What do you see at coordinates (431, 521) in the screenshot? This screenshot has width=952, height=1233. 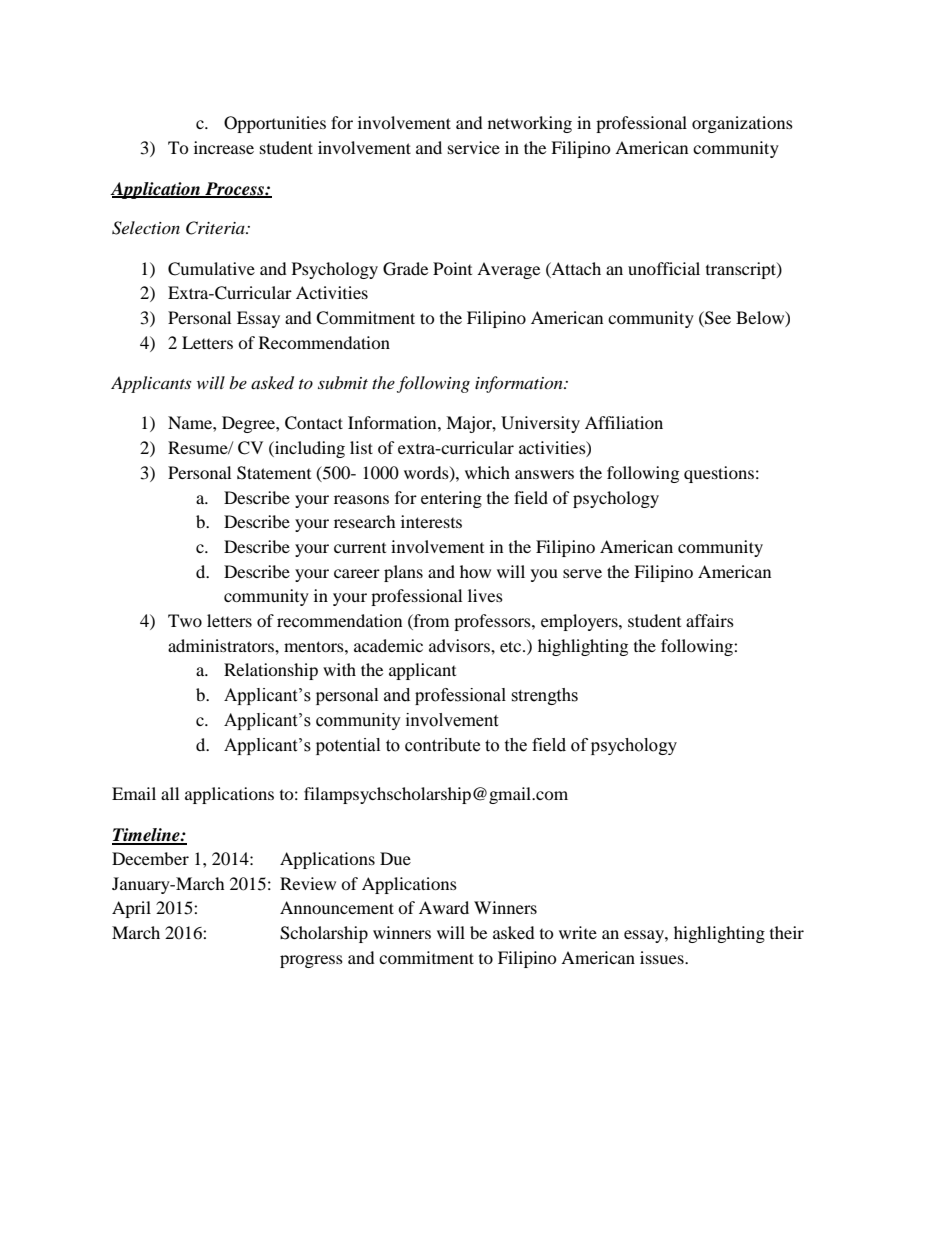 I see `interests` at bounding box center [431, 521].
